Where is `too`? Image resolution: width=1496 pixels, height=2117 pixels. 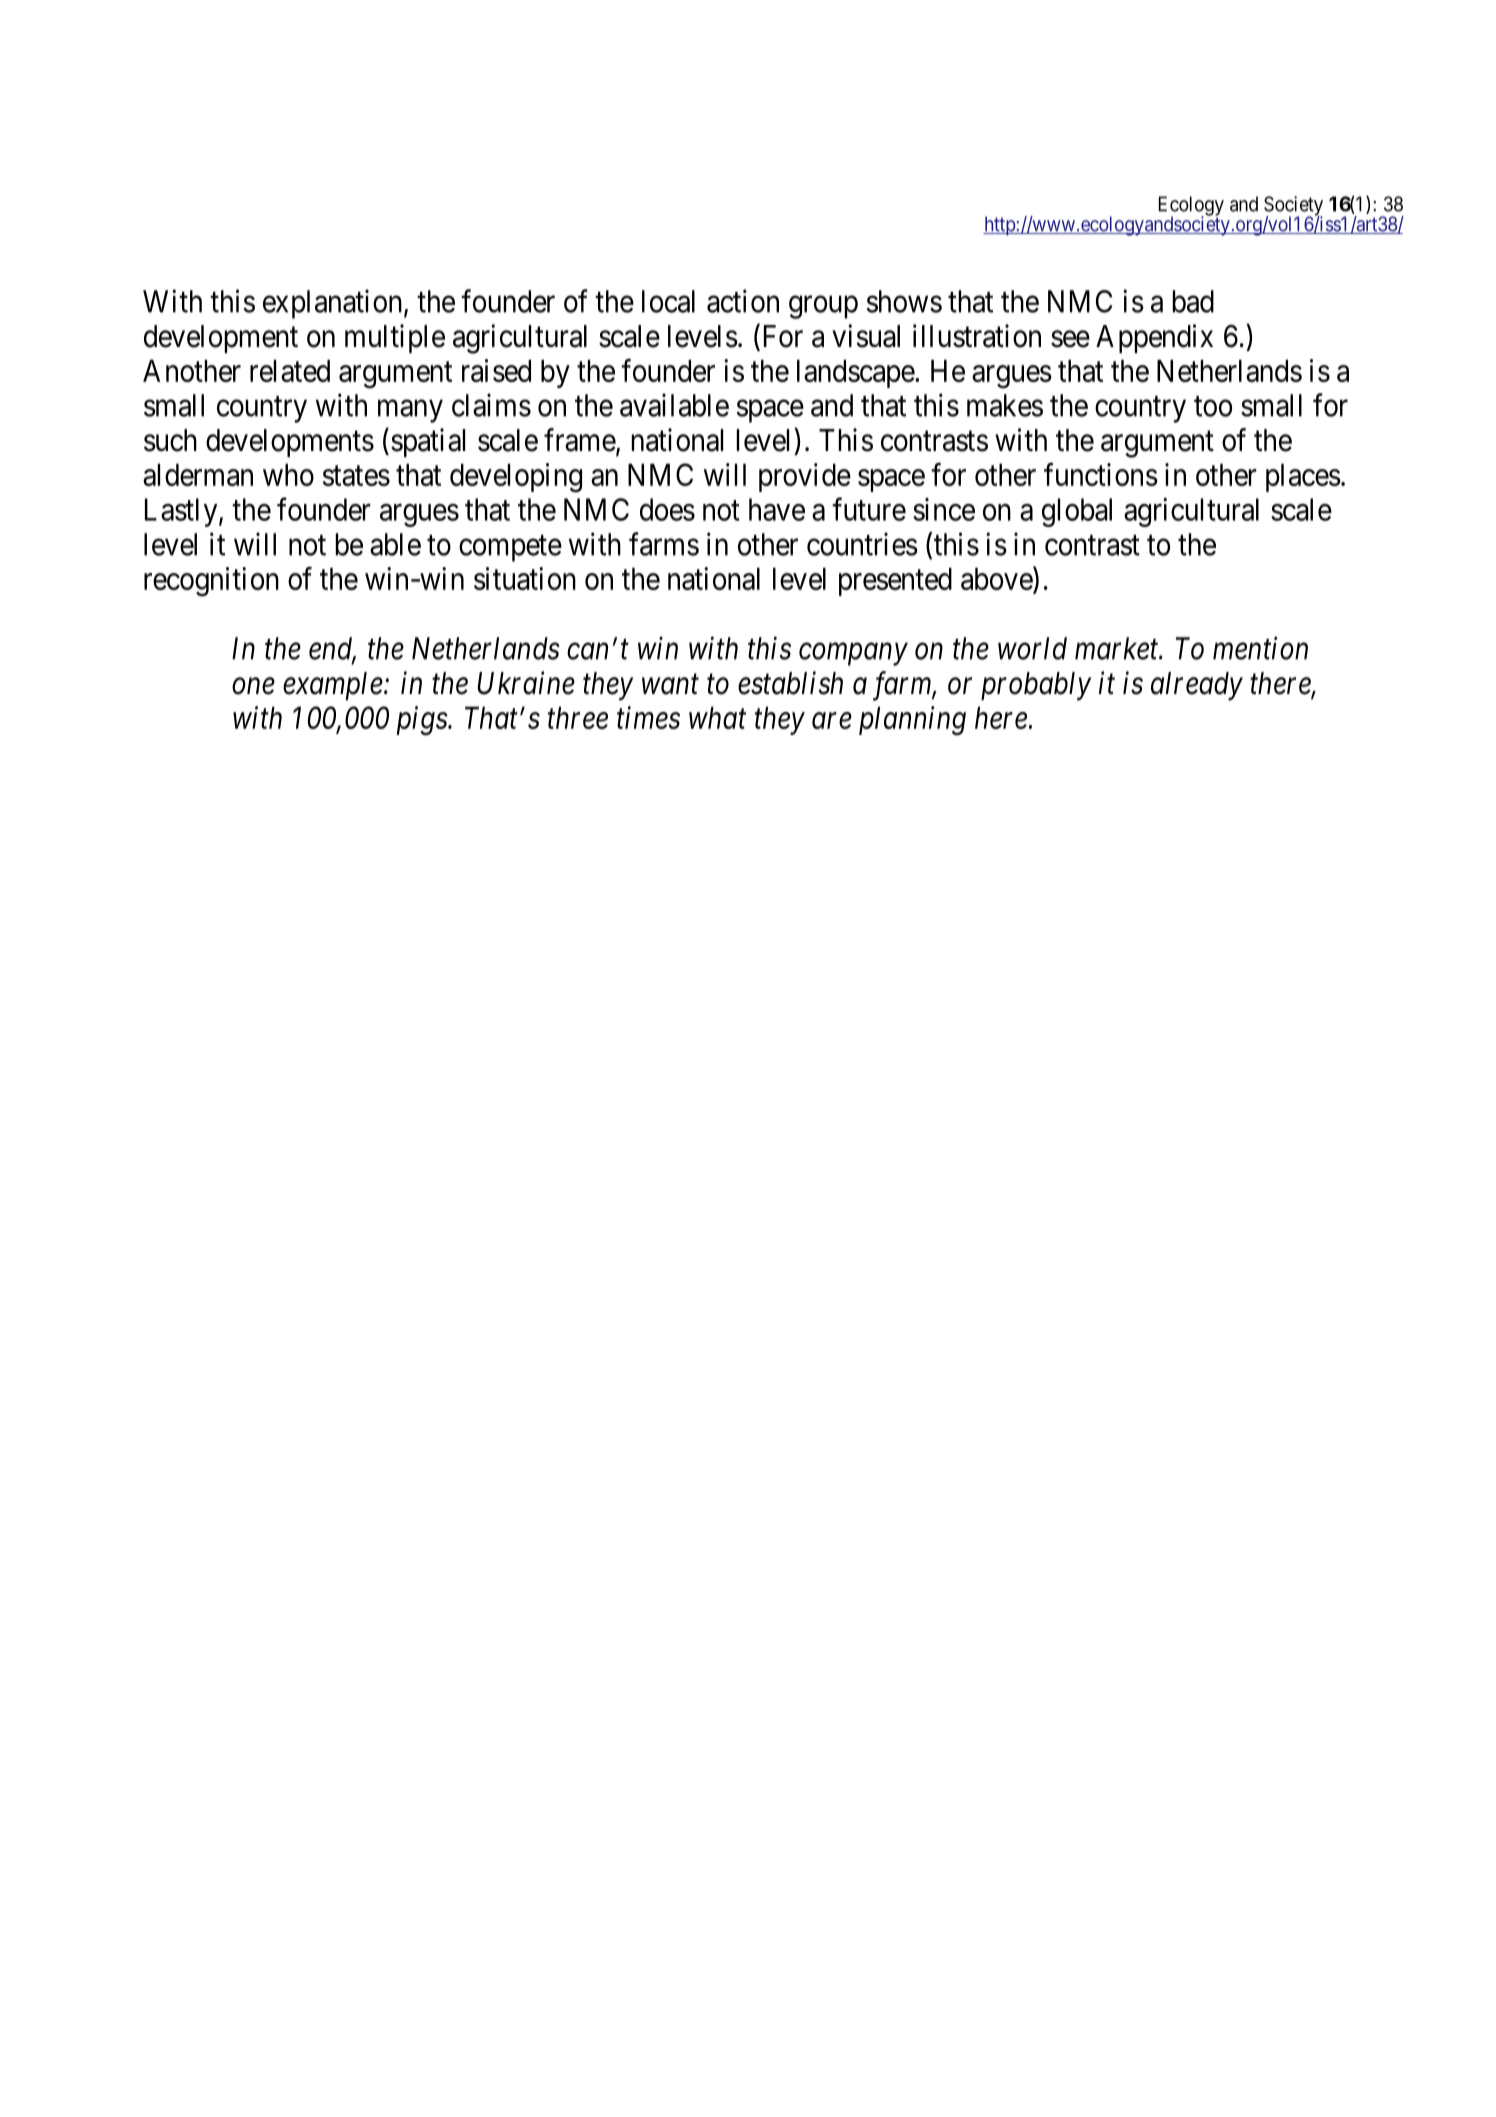
too is located at coordinates (1213, 406).
